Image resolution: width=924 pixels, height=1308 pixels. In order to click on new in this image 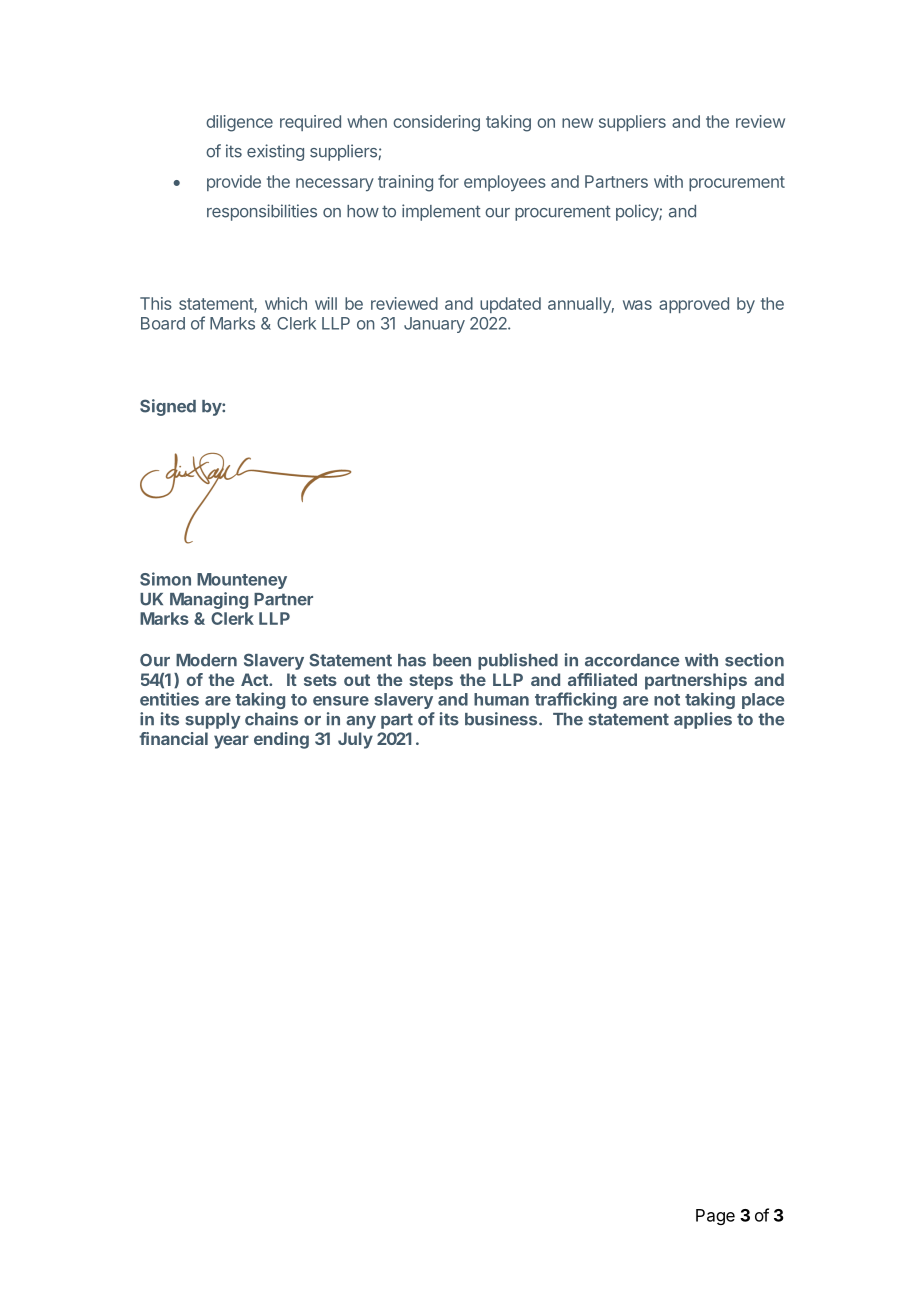, I will do `click(577, 123)`.
